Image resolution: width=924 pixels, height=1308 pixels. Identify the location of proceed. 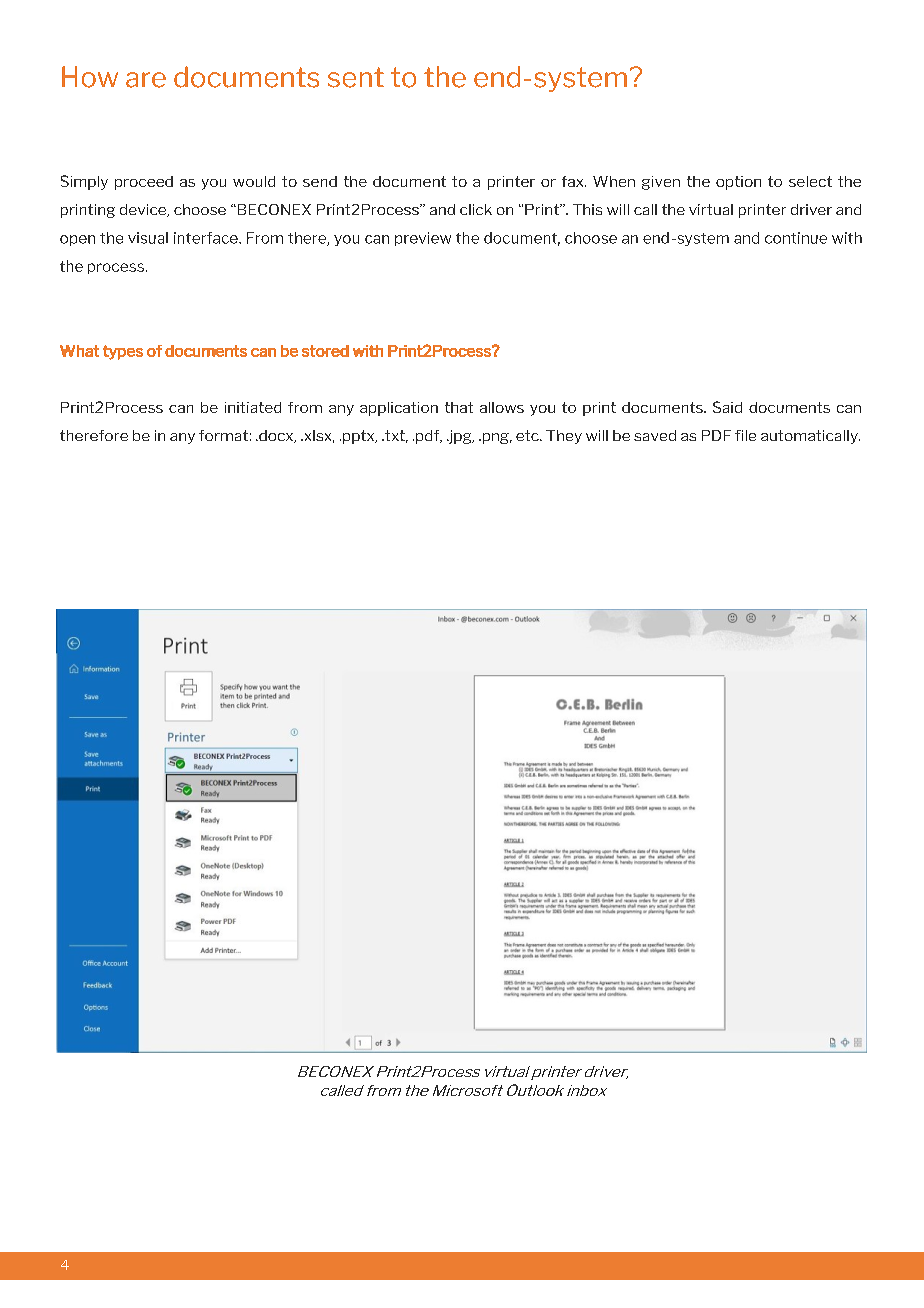
(144, 183).
